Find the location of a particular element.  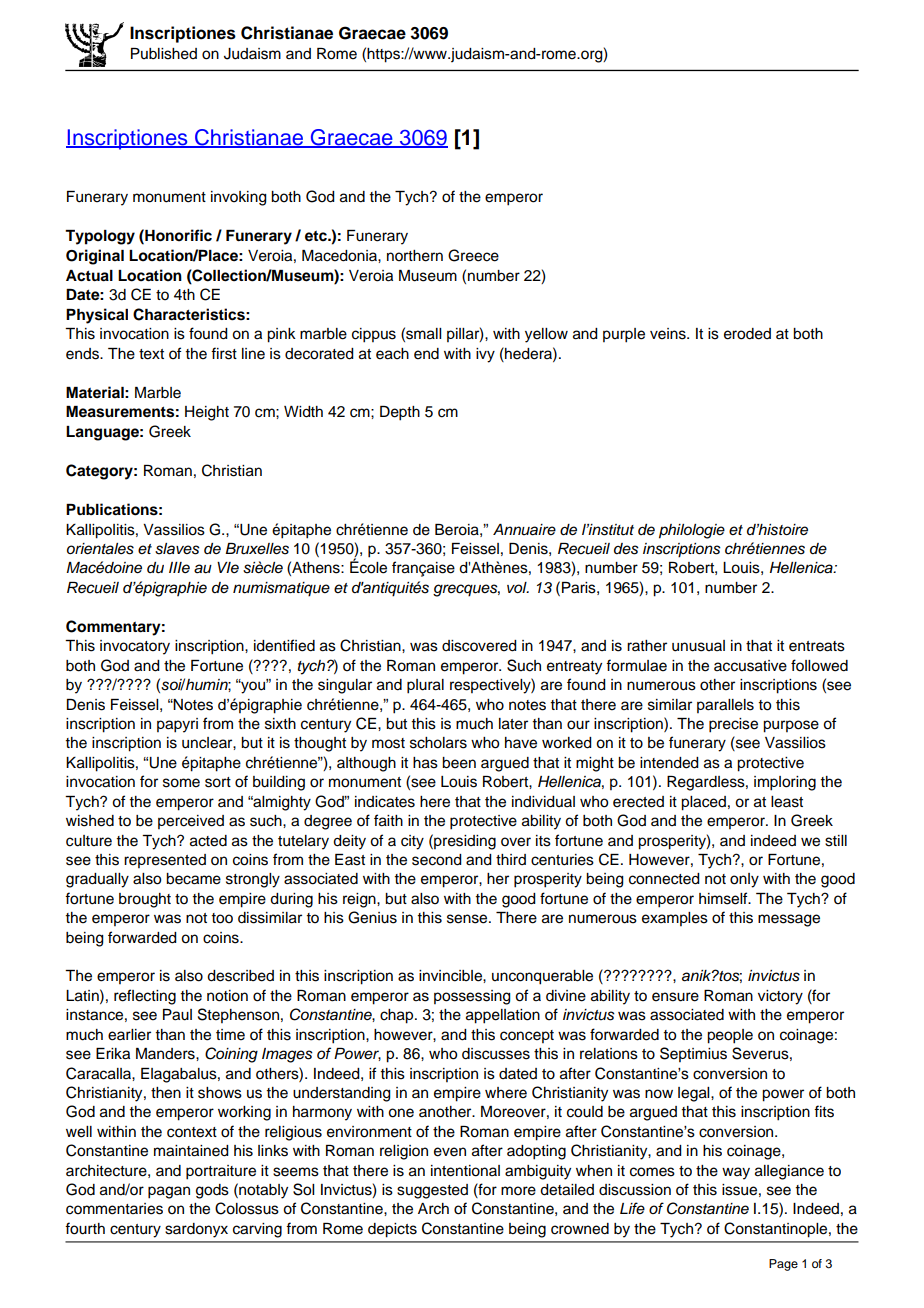

brought is located at coordinates (145, 900).
